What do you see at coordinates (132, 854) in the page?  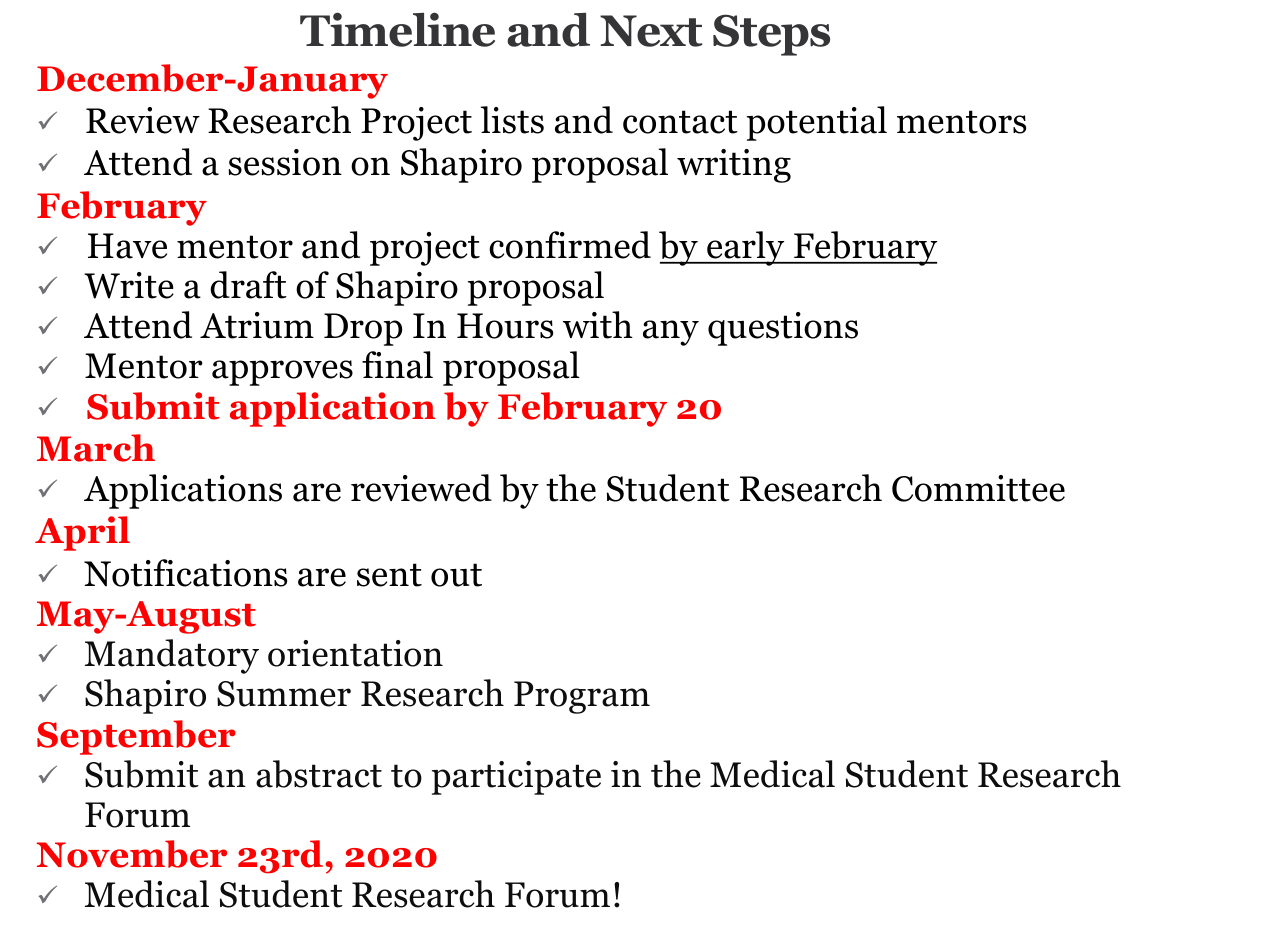 I see `November` at bounding box center [132, 854].
